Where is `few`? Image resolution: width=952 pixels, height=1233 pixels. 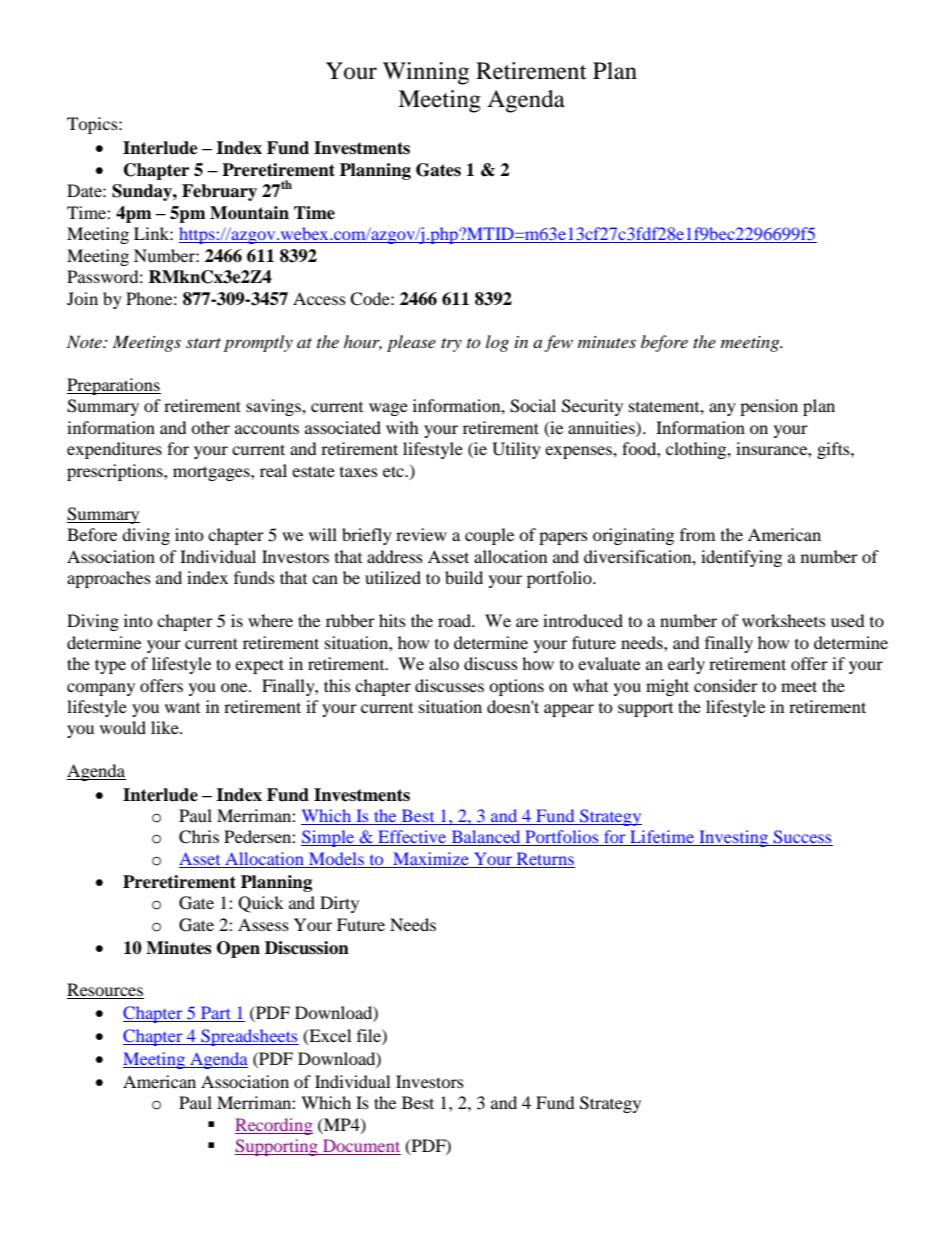
few is located at coordinates (558, 343).
